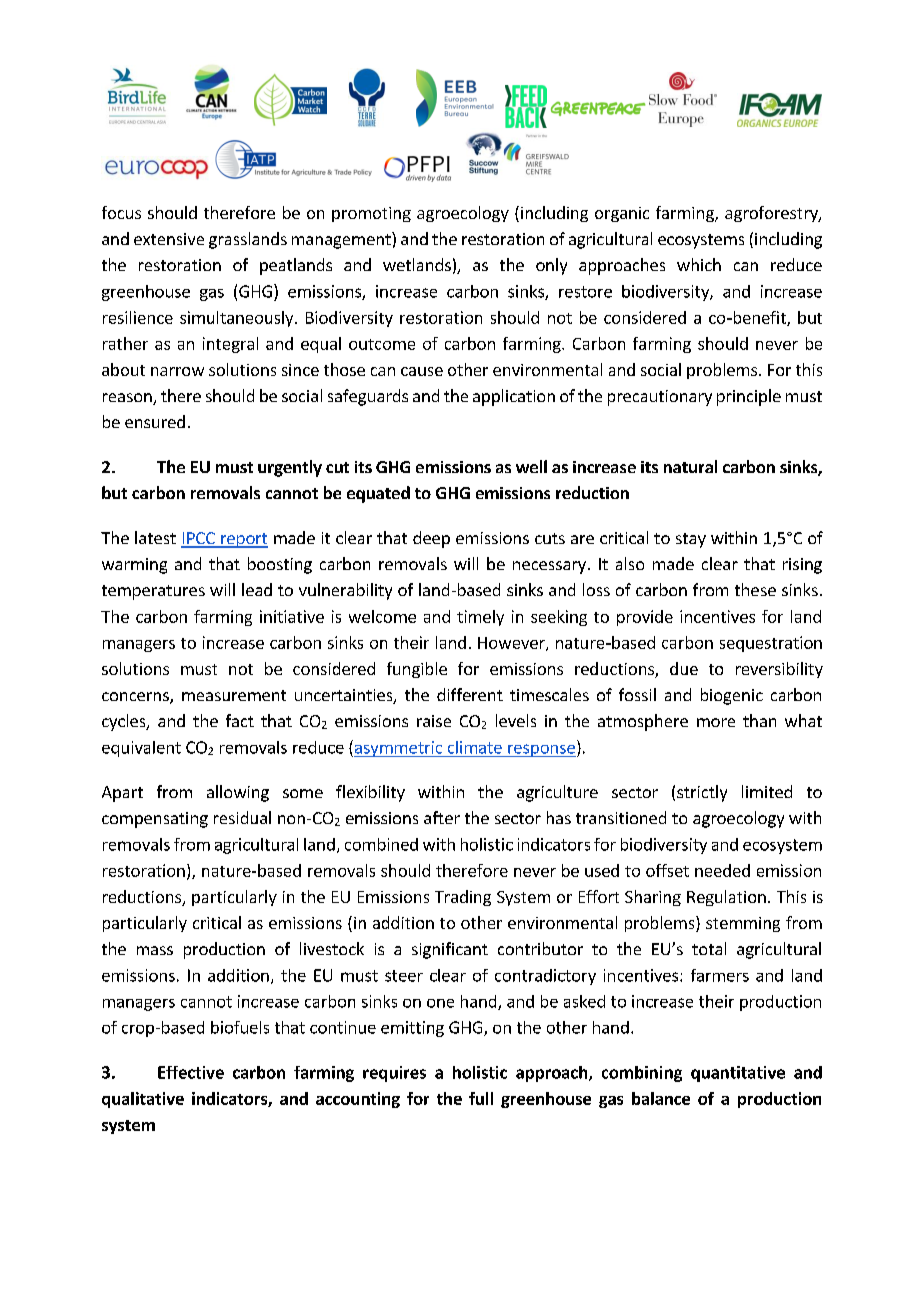  Describe the element at coordinates (169, 239) in the page. I see `extensive` at that location.
